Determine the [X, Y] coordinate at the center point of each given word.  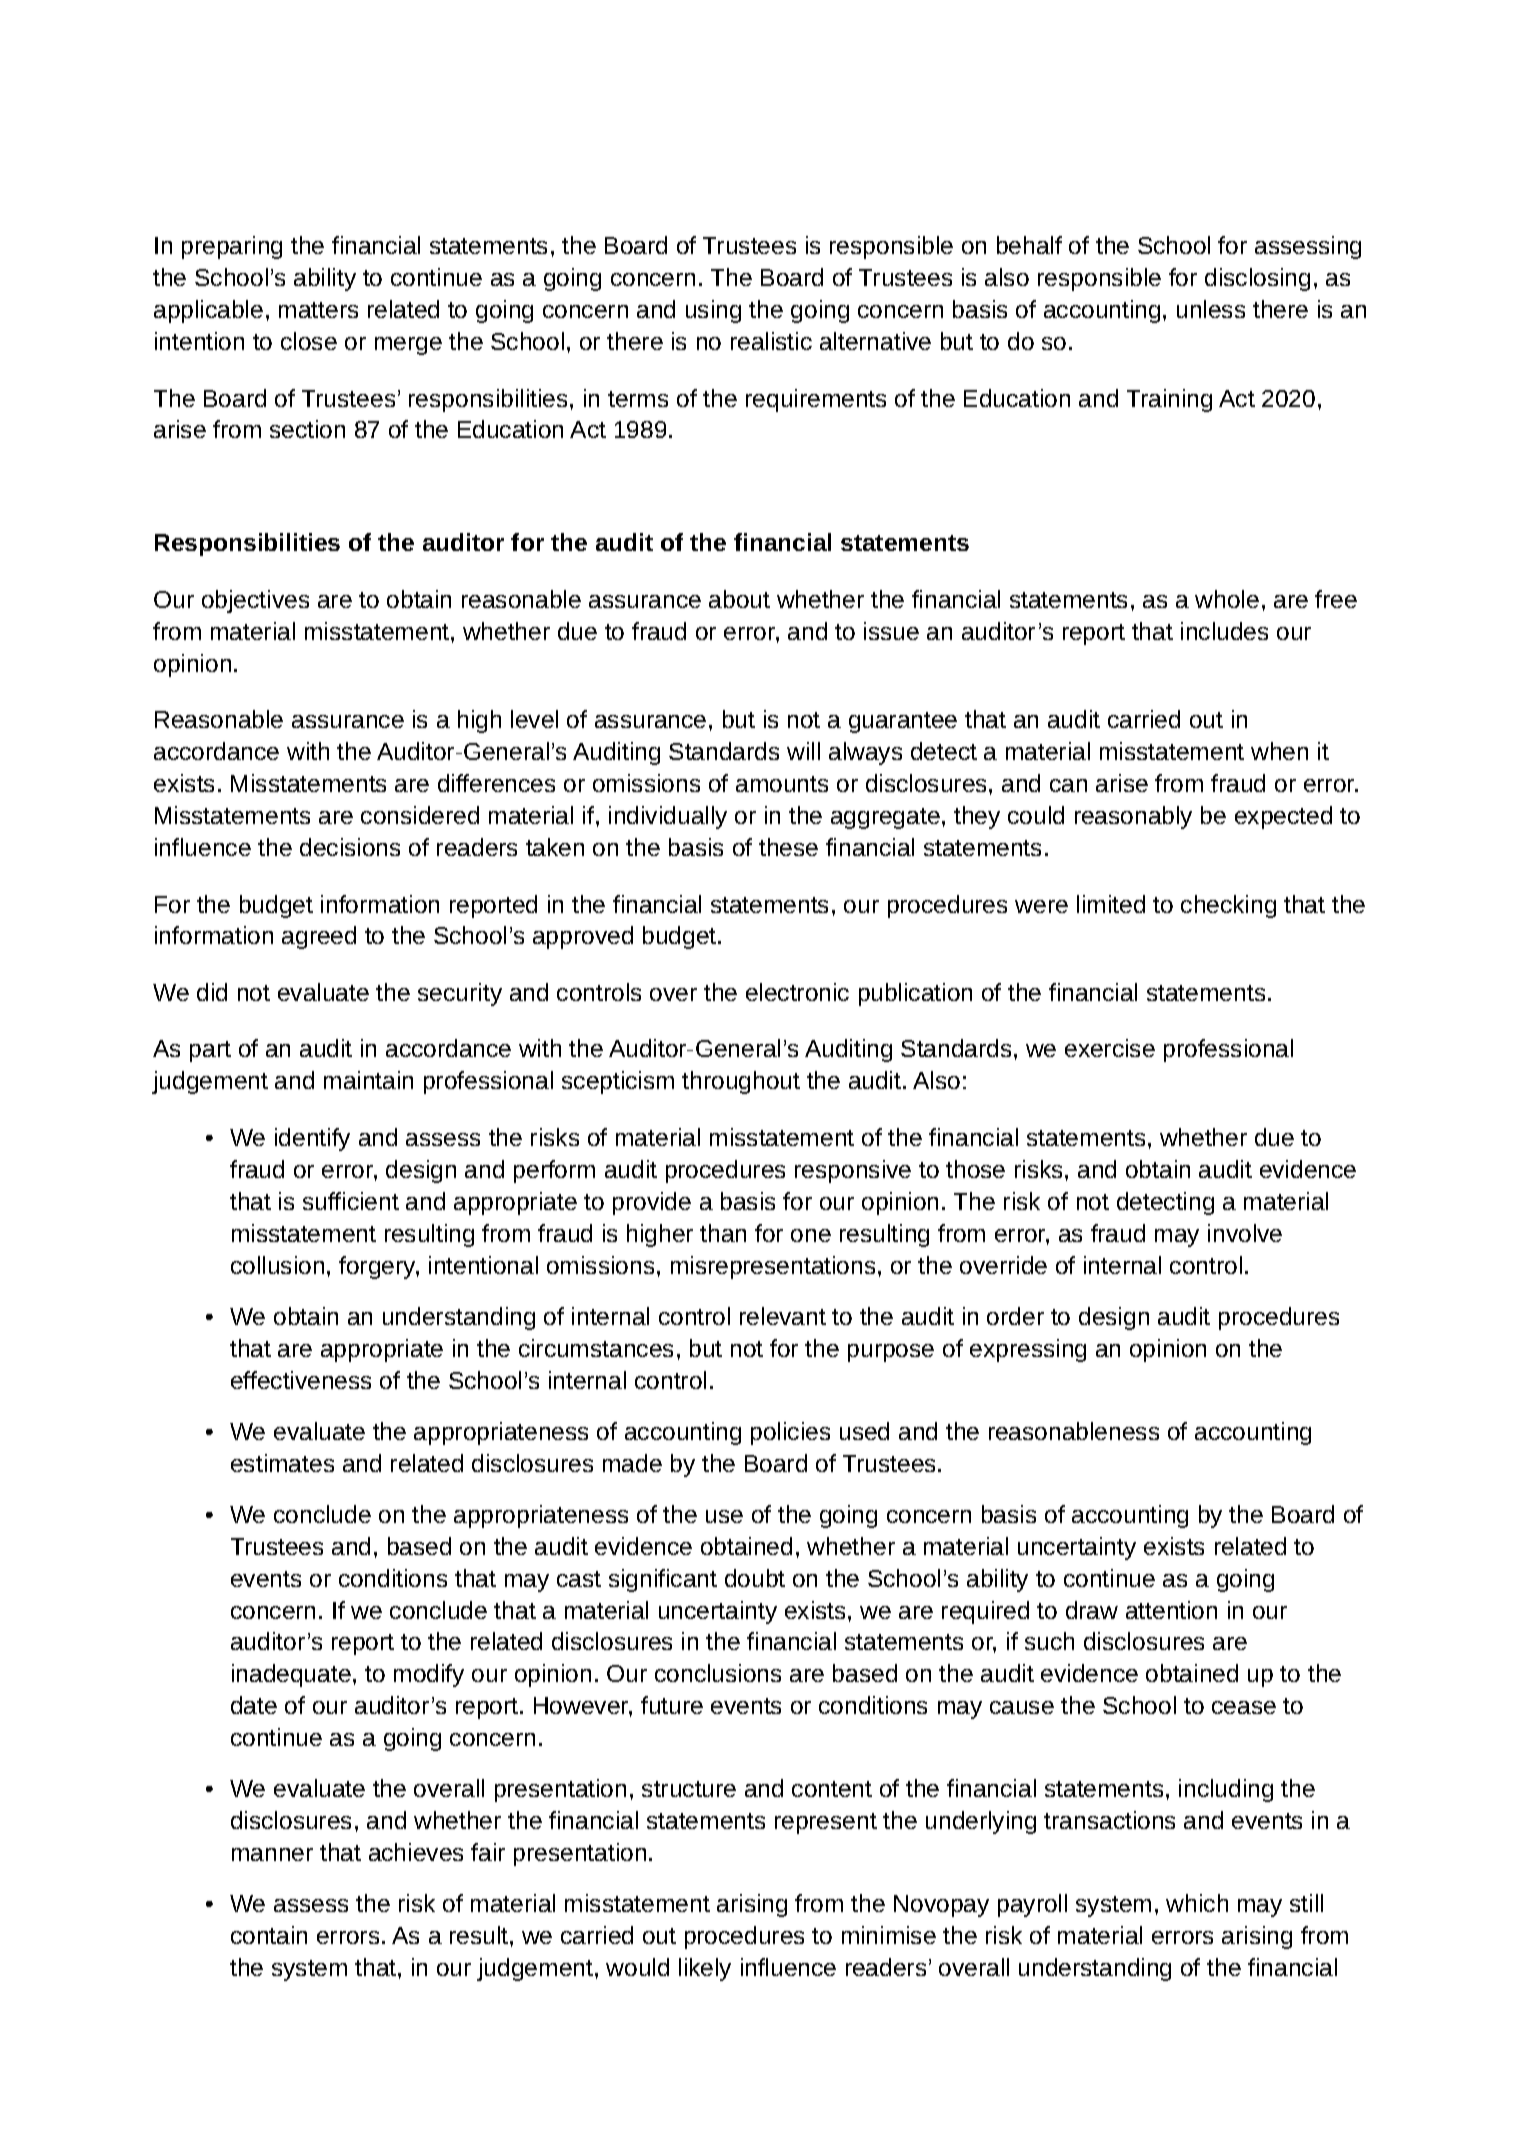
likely [705, 1969]
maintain [368, 1080]
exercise [1110, 1048]
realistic [771, 341]
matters [318, 310]
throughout [741, 1082]
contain [269, 1935]
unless [1211, 309]
